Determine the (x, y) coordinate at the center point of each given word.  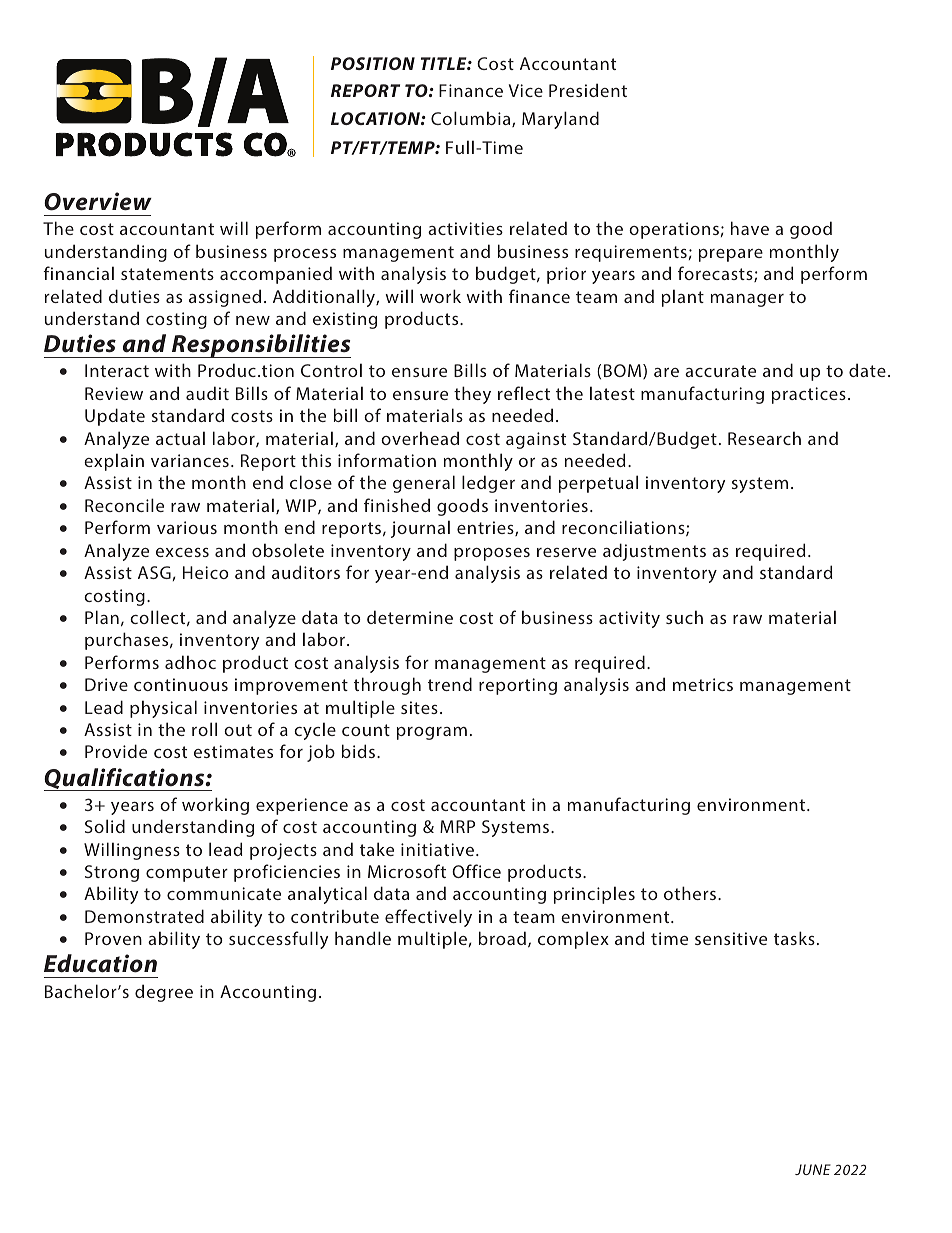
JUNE (813, 1169)
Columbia (472, 119)
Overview (98, 201)
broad (502, 938)
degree (164, 993)
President (588, 90)
